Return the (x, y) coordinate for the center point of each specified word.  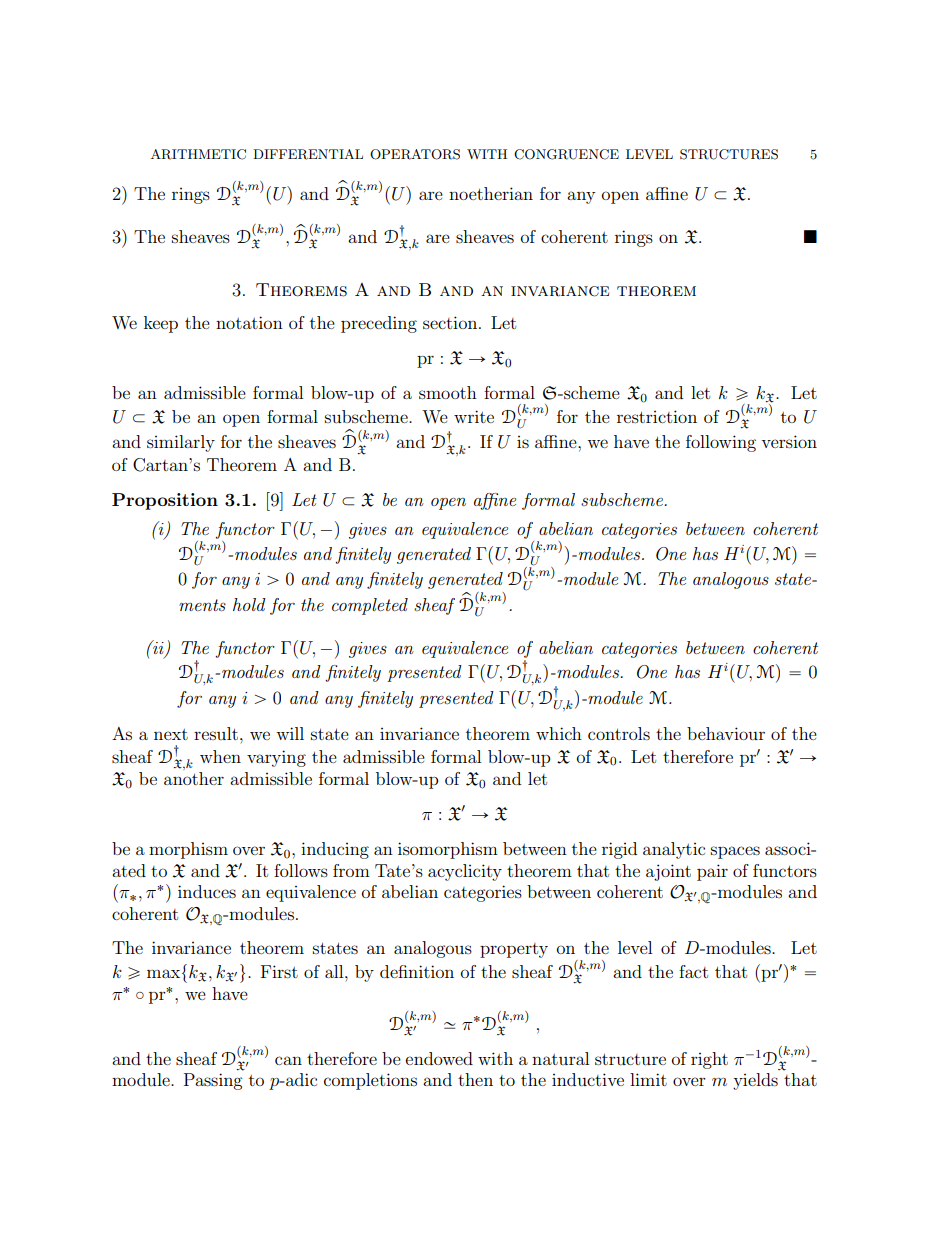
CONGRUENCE (566, 154)
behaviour (726, 733)
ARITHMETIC (198, 154)
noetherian (491, 193)
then (475, 1079)
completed (370, 606)
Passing (213, 1081)
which (559, 733)
